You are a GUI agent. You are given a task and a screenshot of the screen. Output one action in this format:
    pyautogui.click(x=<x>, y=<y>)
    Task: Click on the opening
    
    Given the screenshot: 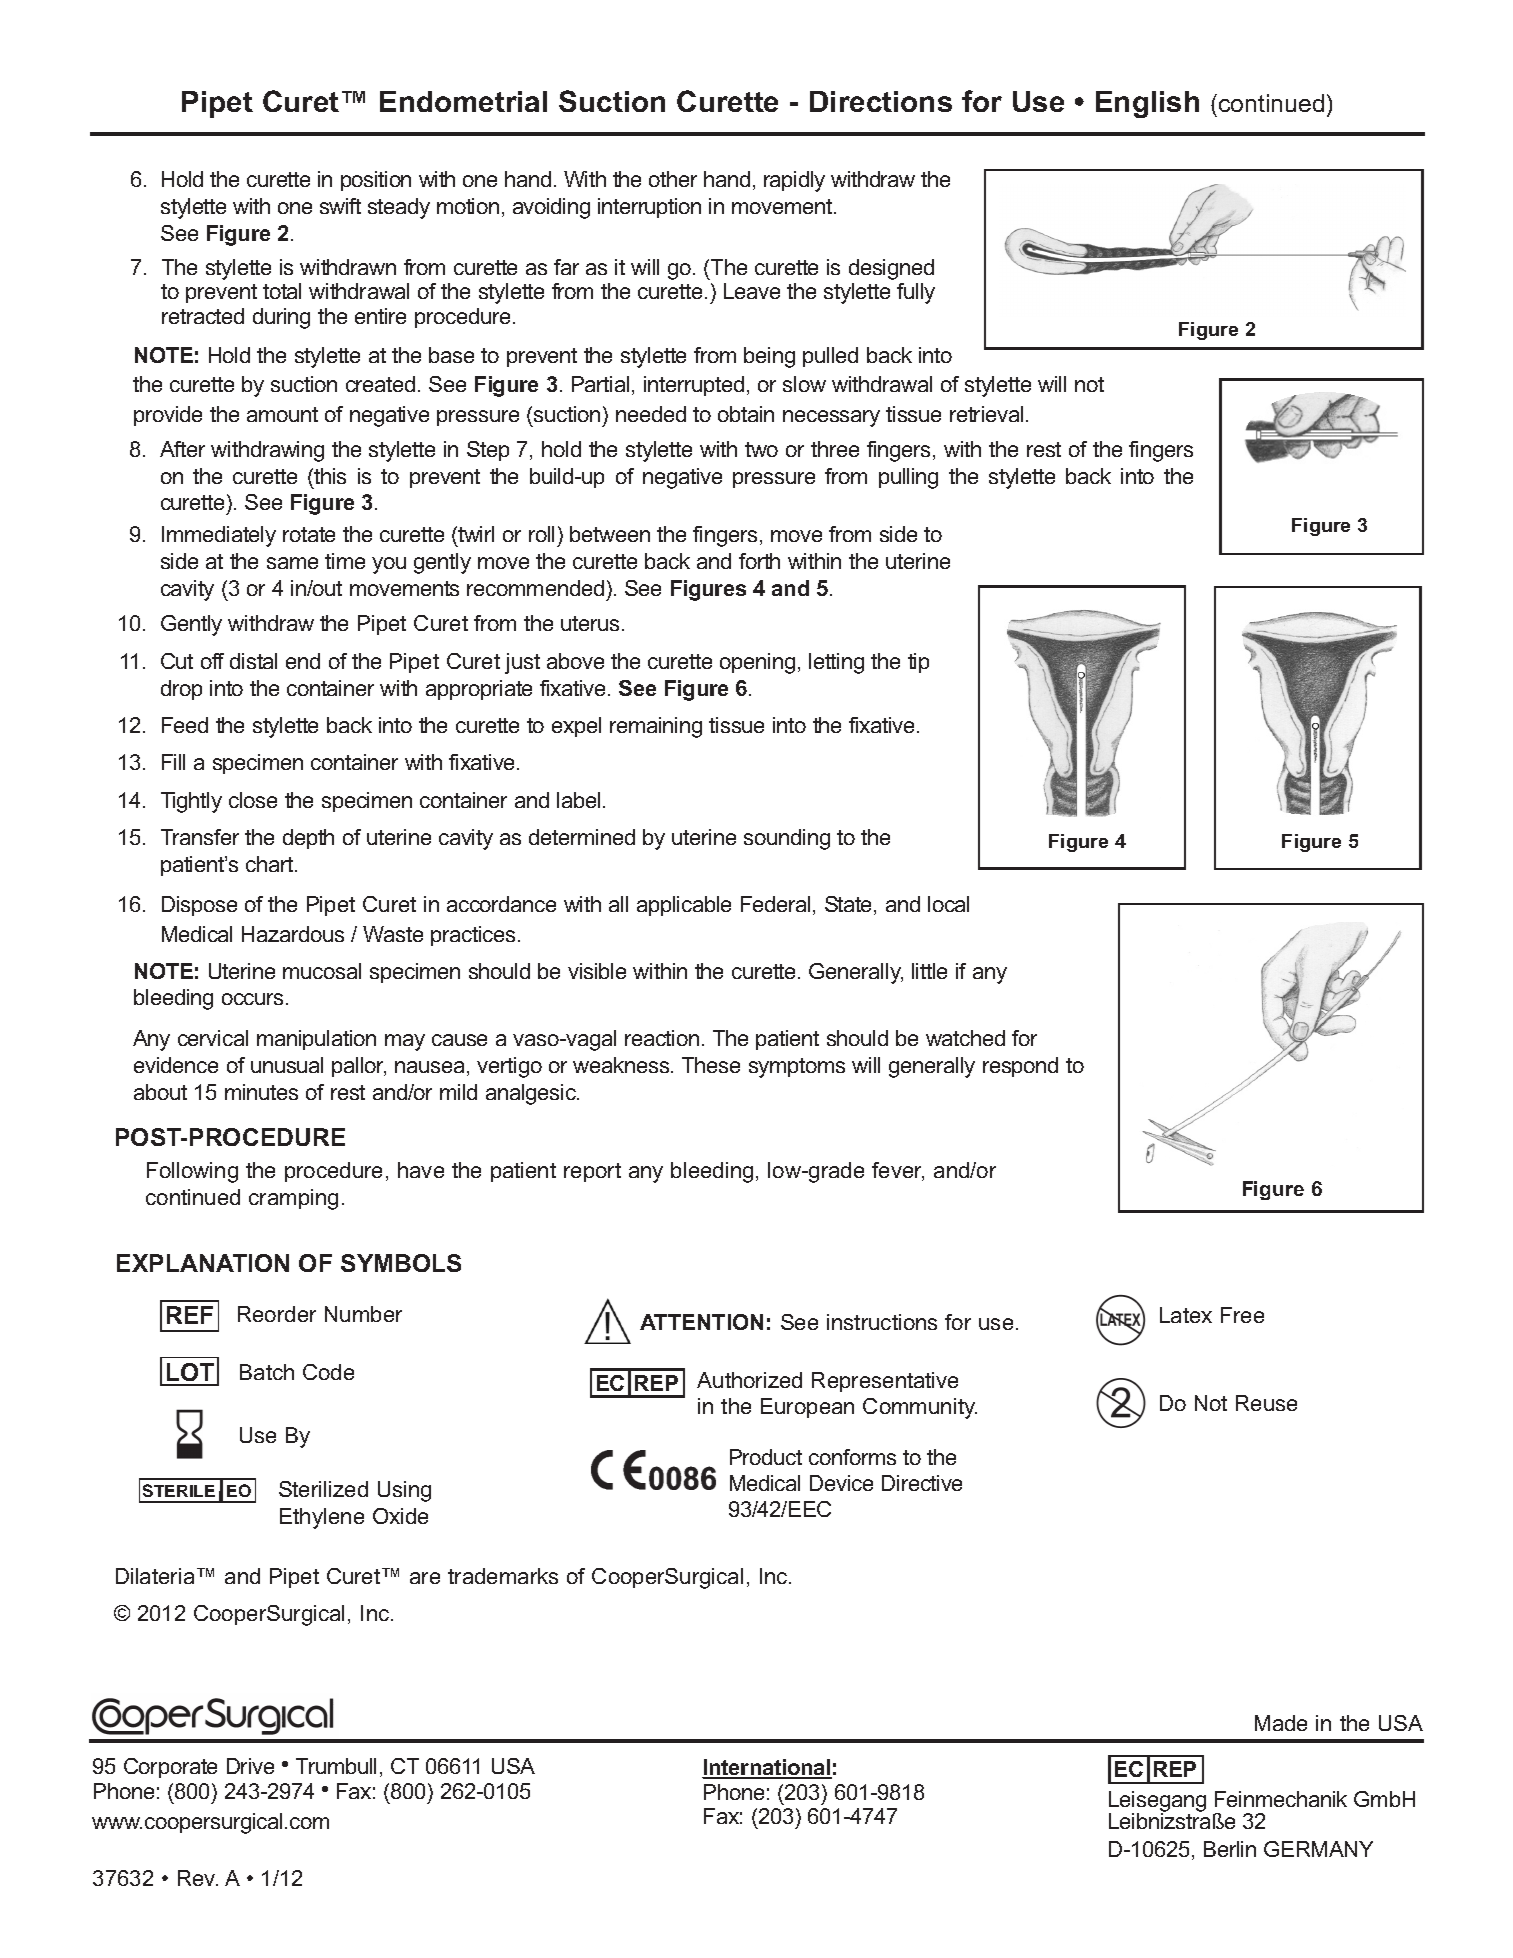 What is the action you would take?
    pyautogui.click(x=757, y=663)
